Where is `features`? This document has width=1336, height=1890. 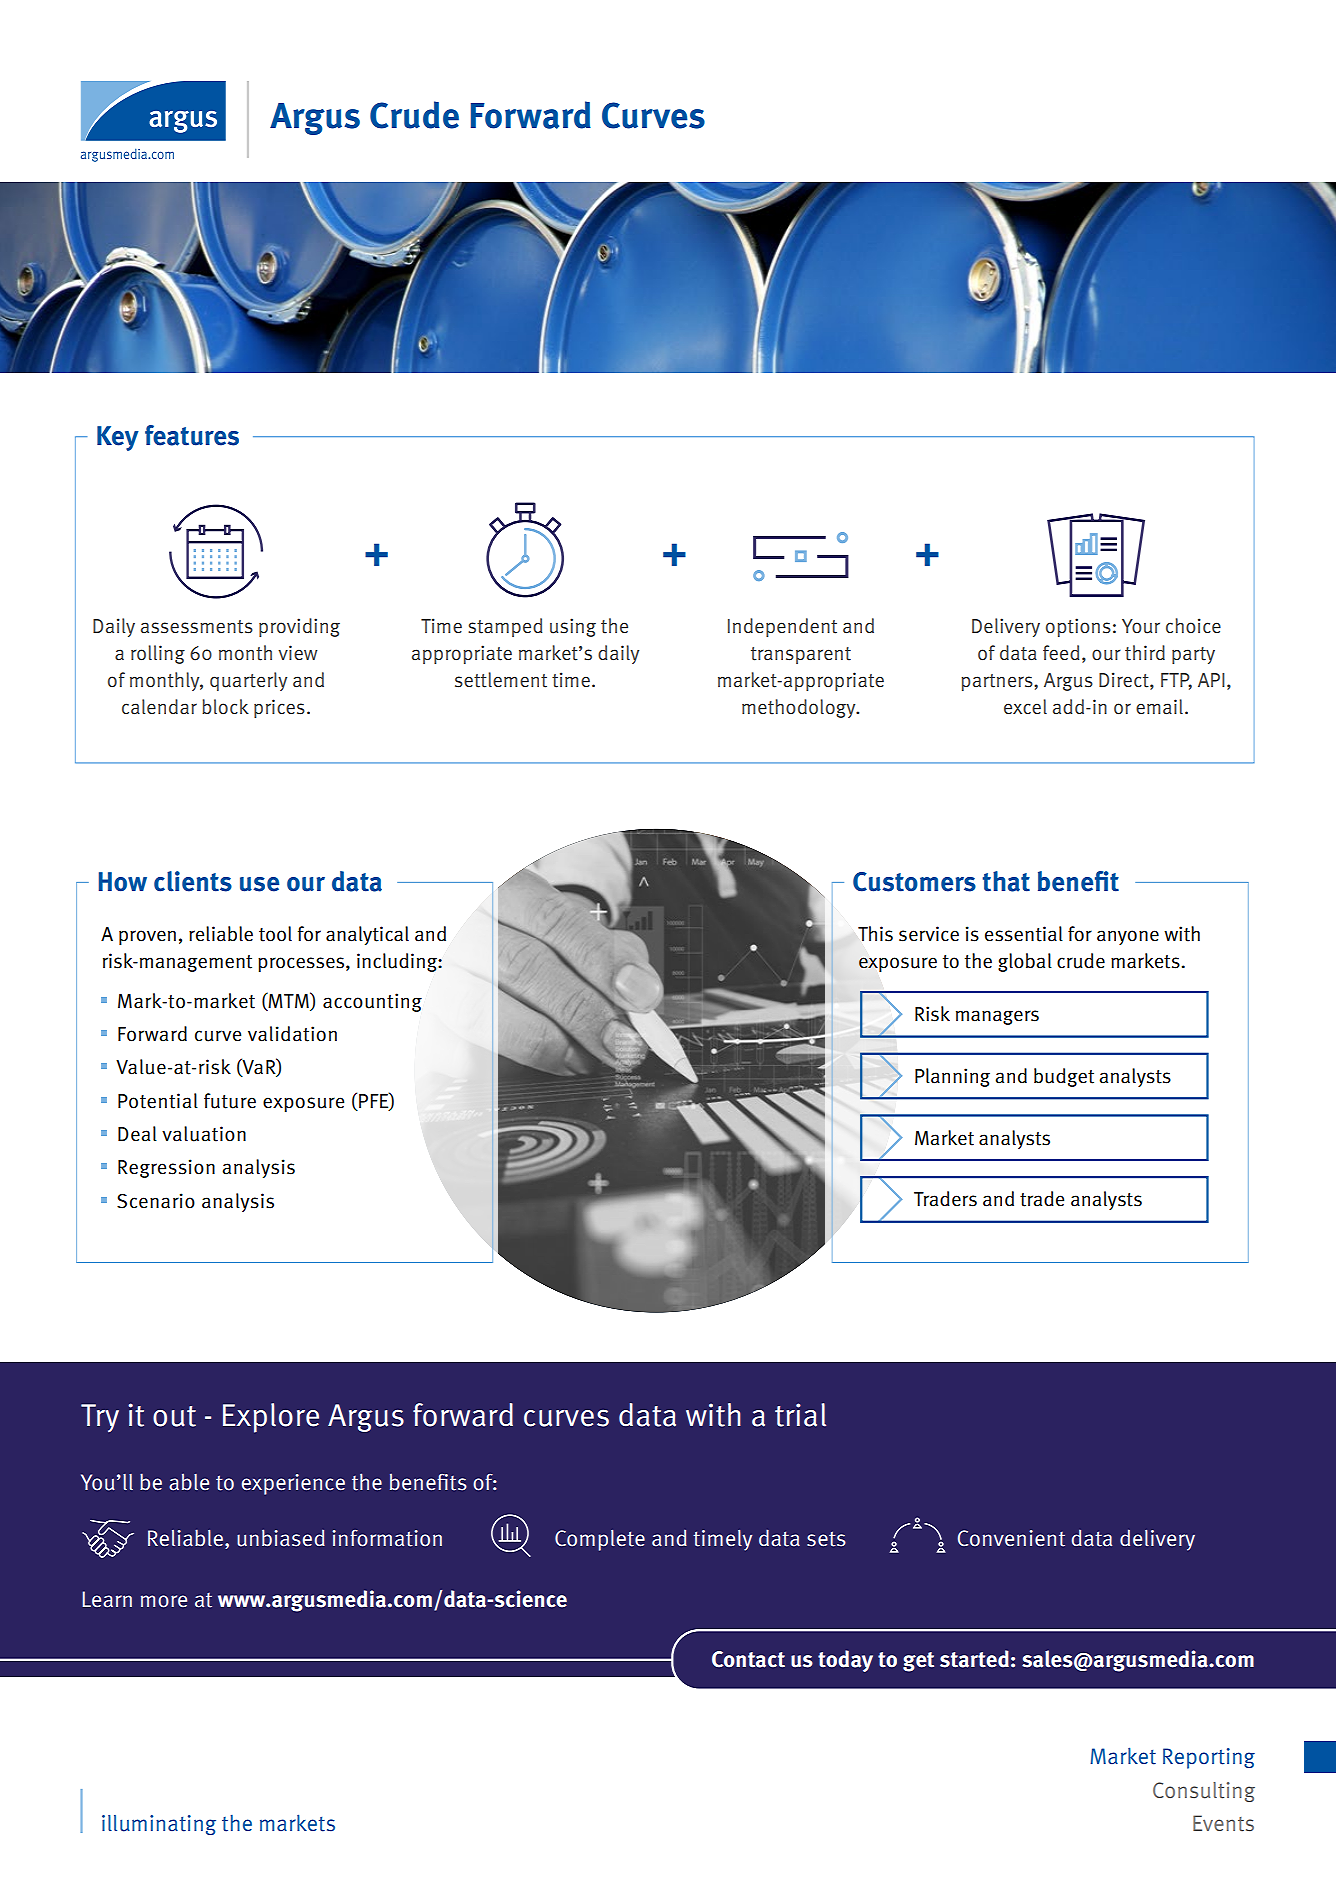 features is located at coordinates (192, 435).
